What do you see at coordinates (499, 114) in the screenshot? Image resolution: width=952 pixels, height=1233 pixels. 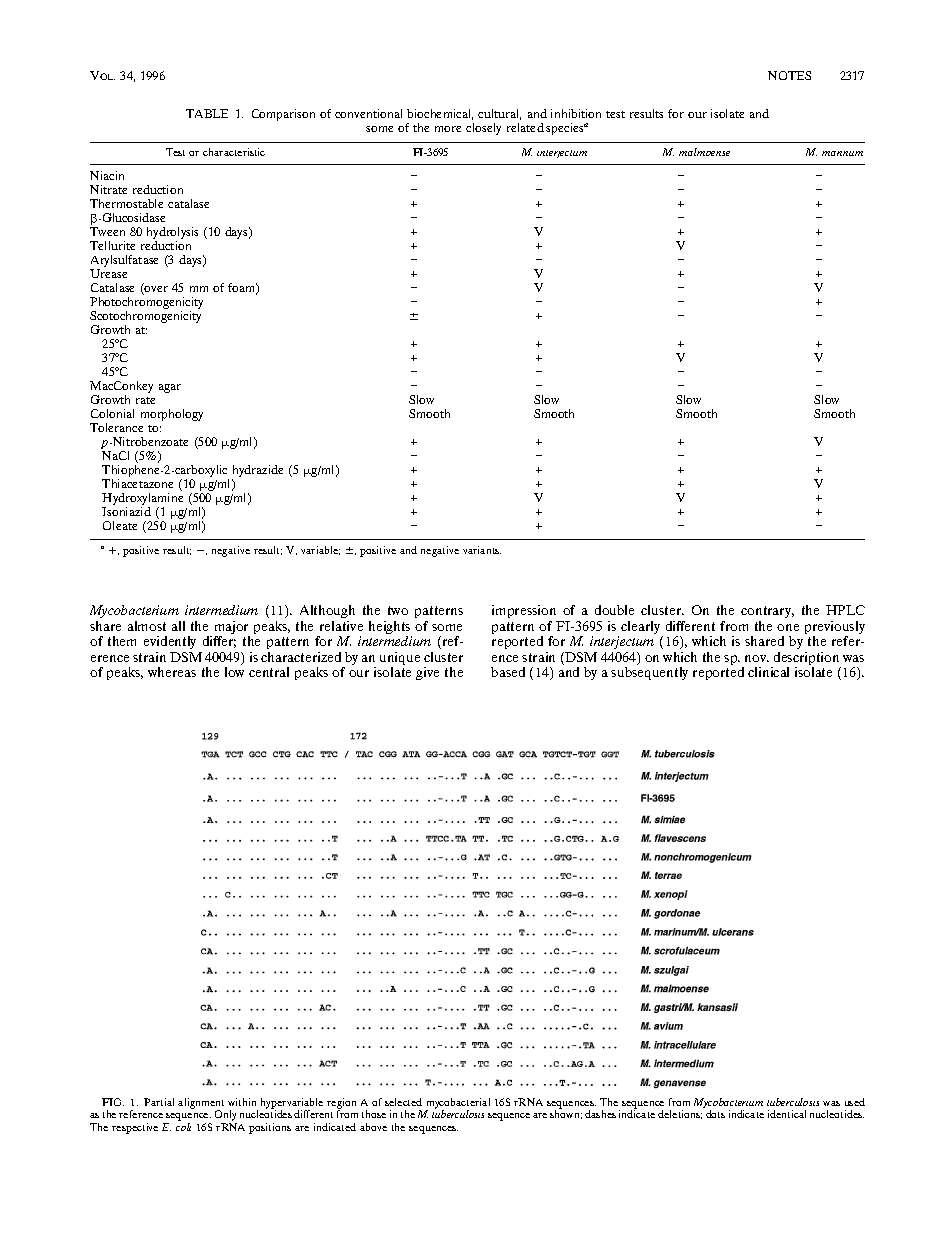 I see `cultural` at bounding box center [499, 114].
